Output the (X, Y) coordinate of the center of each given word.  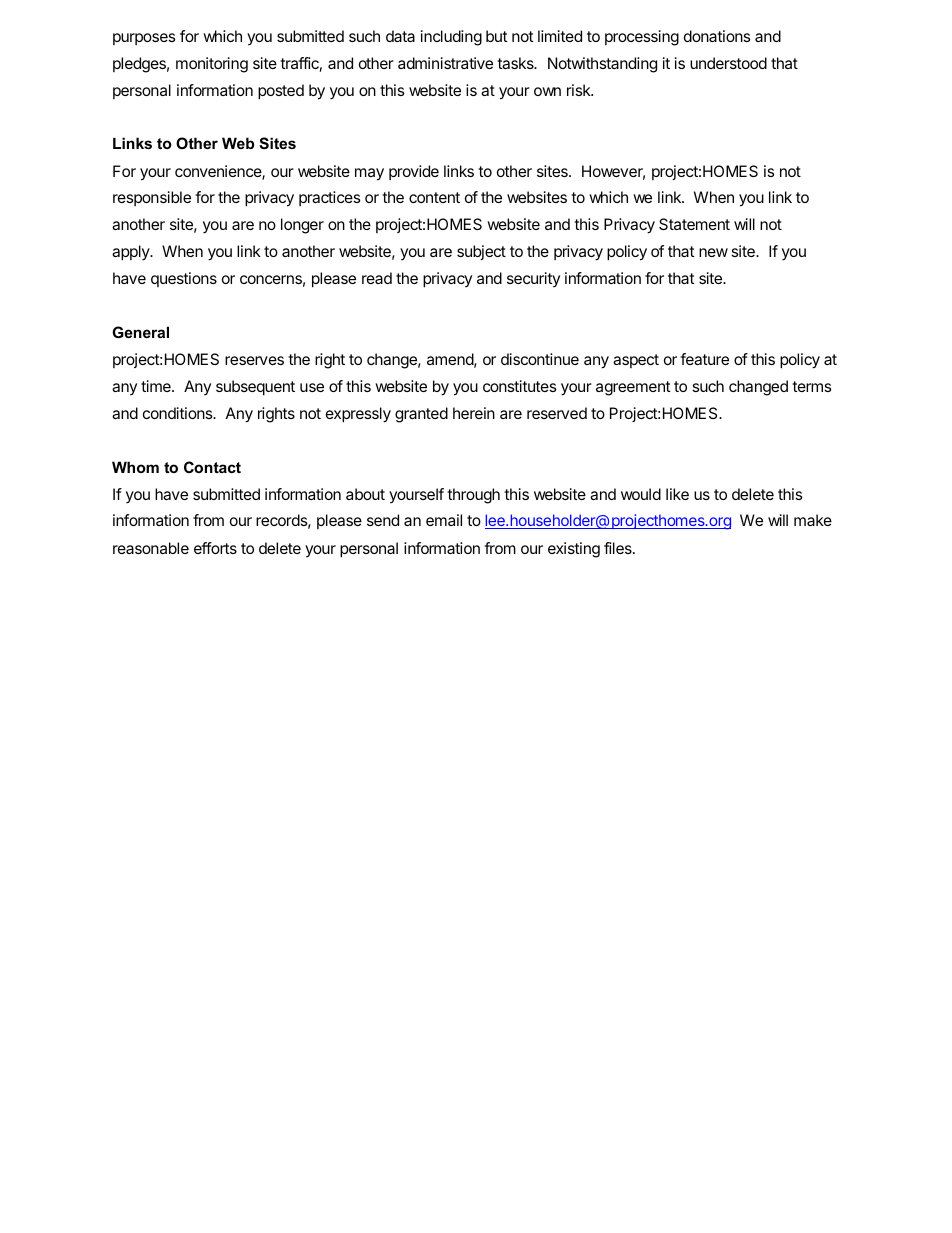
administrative (445, 63)
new (713, 252)
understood (728, 63)
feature (704, 359)
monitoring (212, 65)
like (677, 494)
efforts (215, 548)
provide (414, 172)
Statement (694, 224)
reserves (254, 360)
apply (132, 253)
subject (481, 252)
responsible (152, 198)
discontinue (540, 359)
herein (474, 413)
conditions (179, 413)
